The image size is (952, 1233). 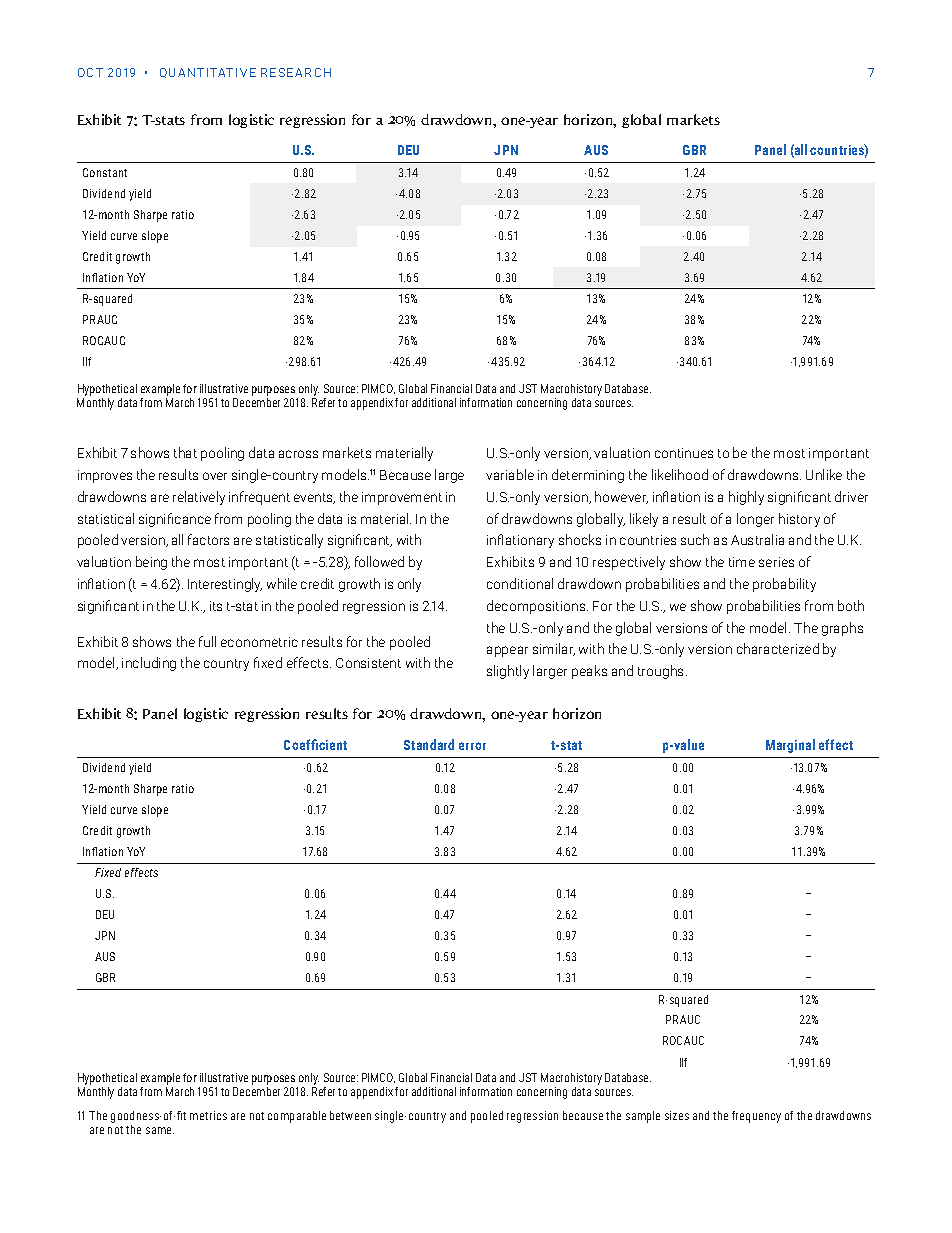 I want to click on Constant, so click(x=105, y=172).
